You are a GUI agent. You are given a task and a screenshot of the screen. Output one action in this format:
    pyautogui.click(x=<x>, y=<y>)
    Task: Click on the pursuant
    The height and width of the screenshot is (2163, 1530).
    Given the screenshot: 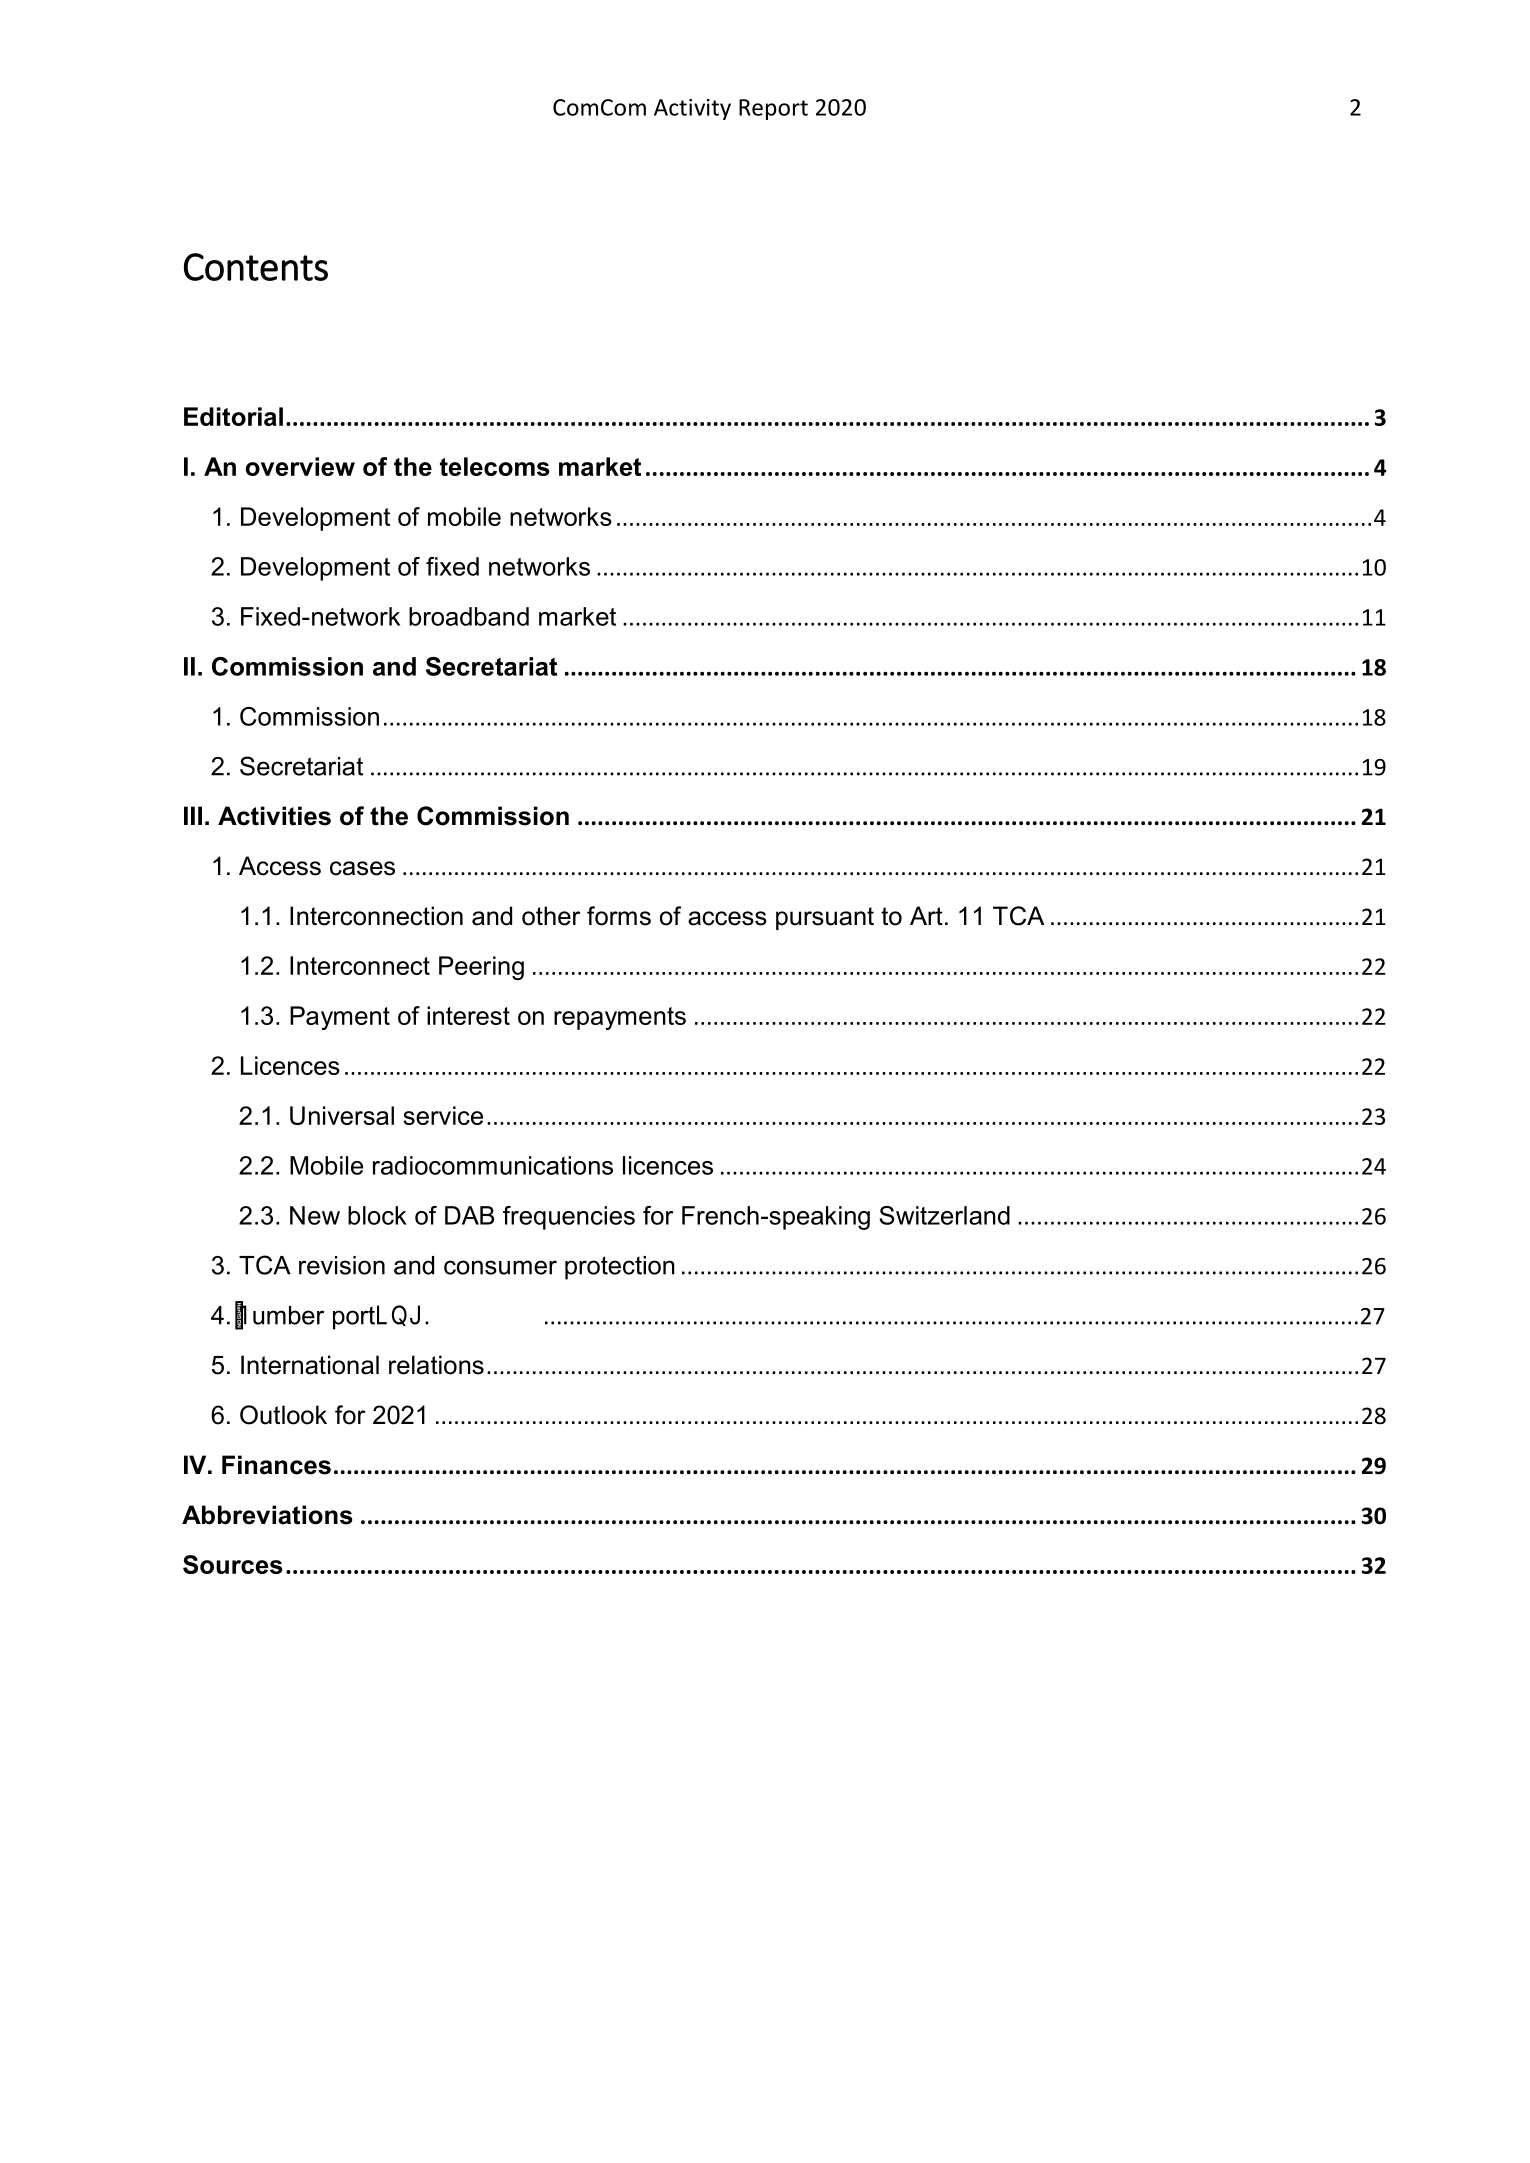 What is the action you would take?
    pyautogui.click(x=825, y=918)
